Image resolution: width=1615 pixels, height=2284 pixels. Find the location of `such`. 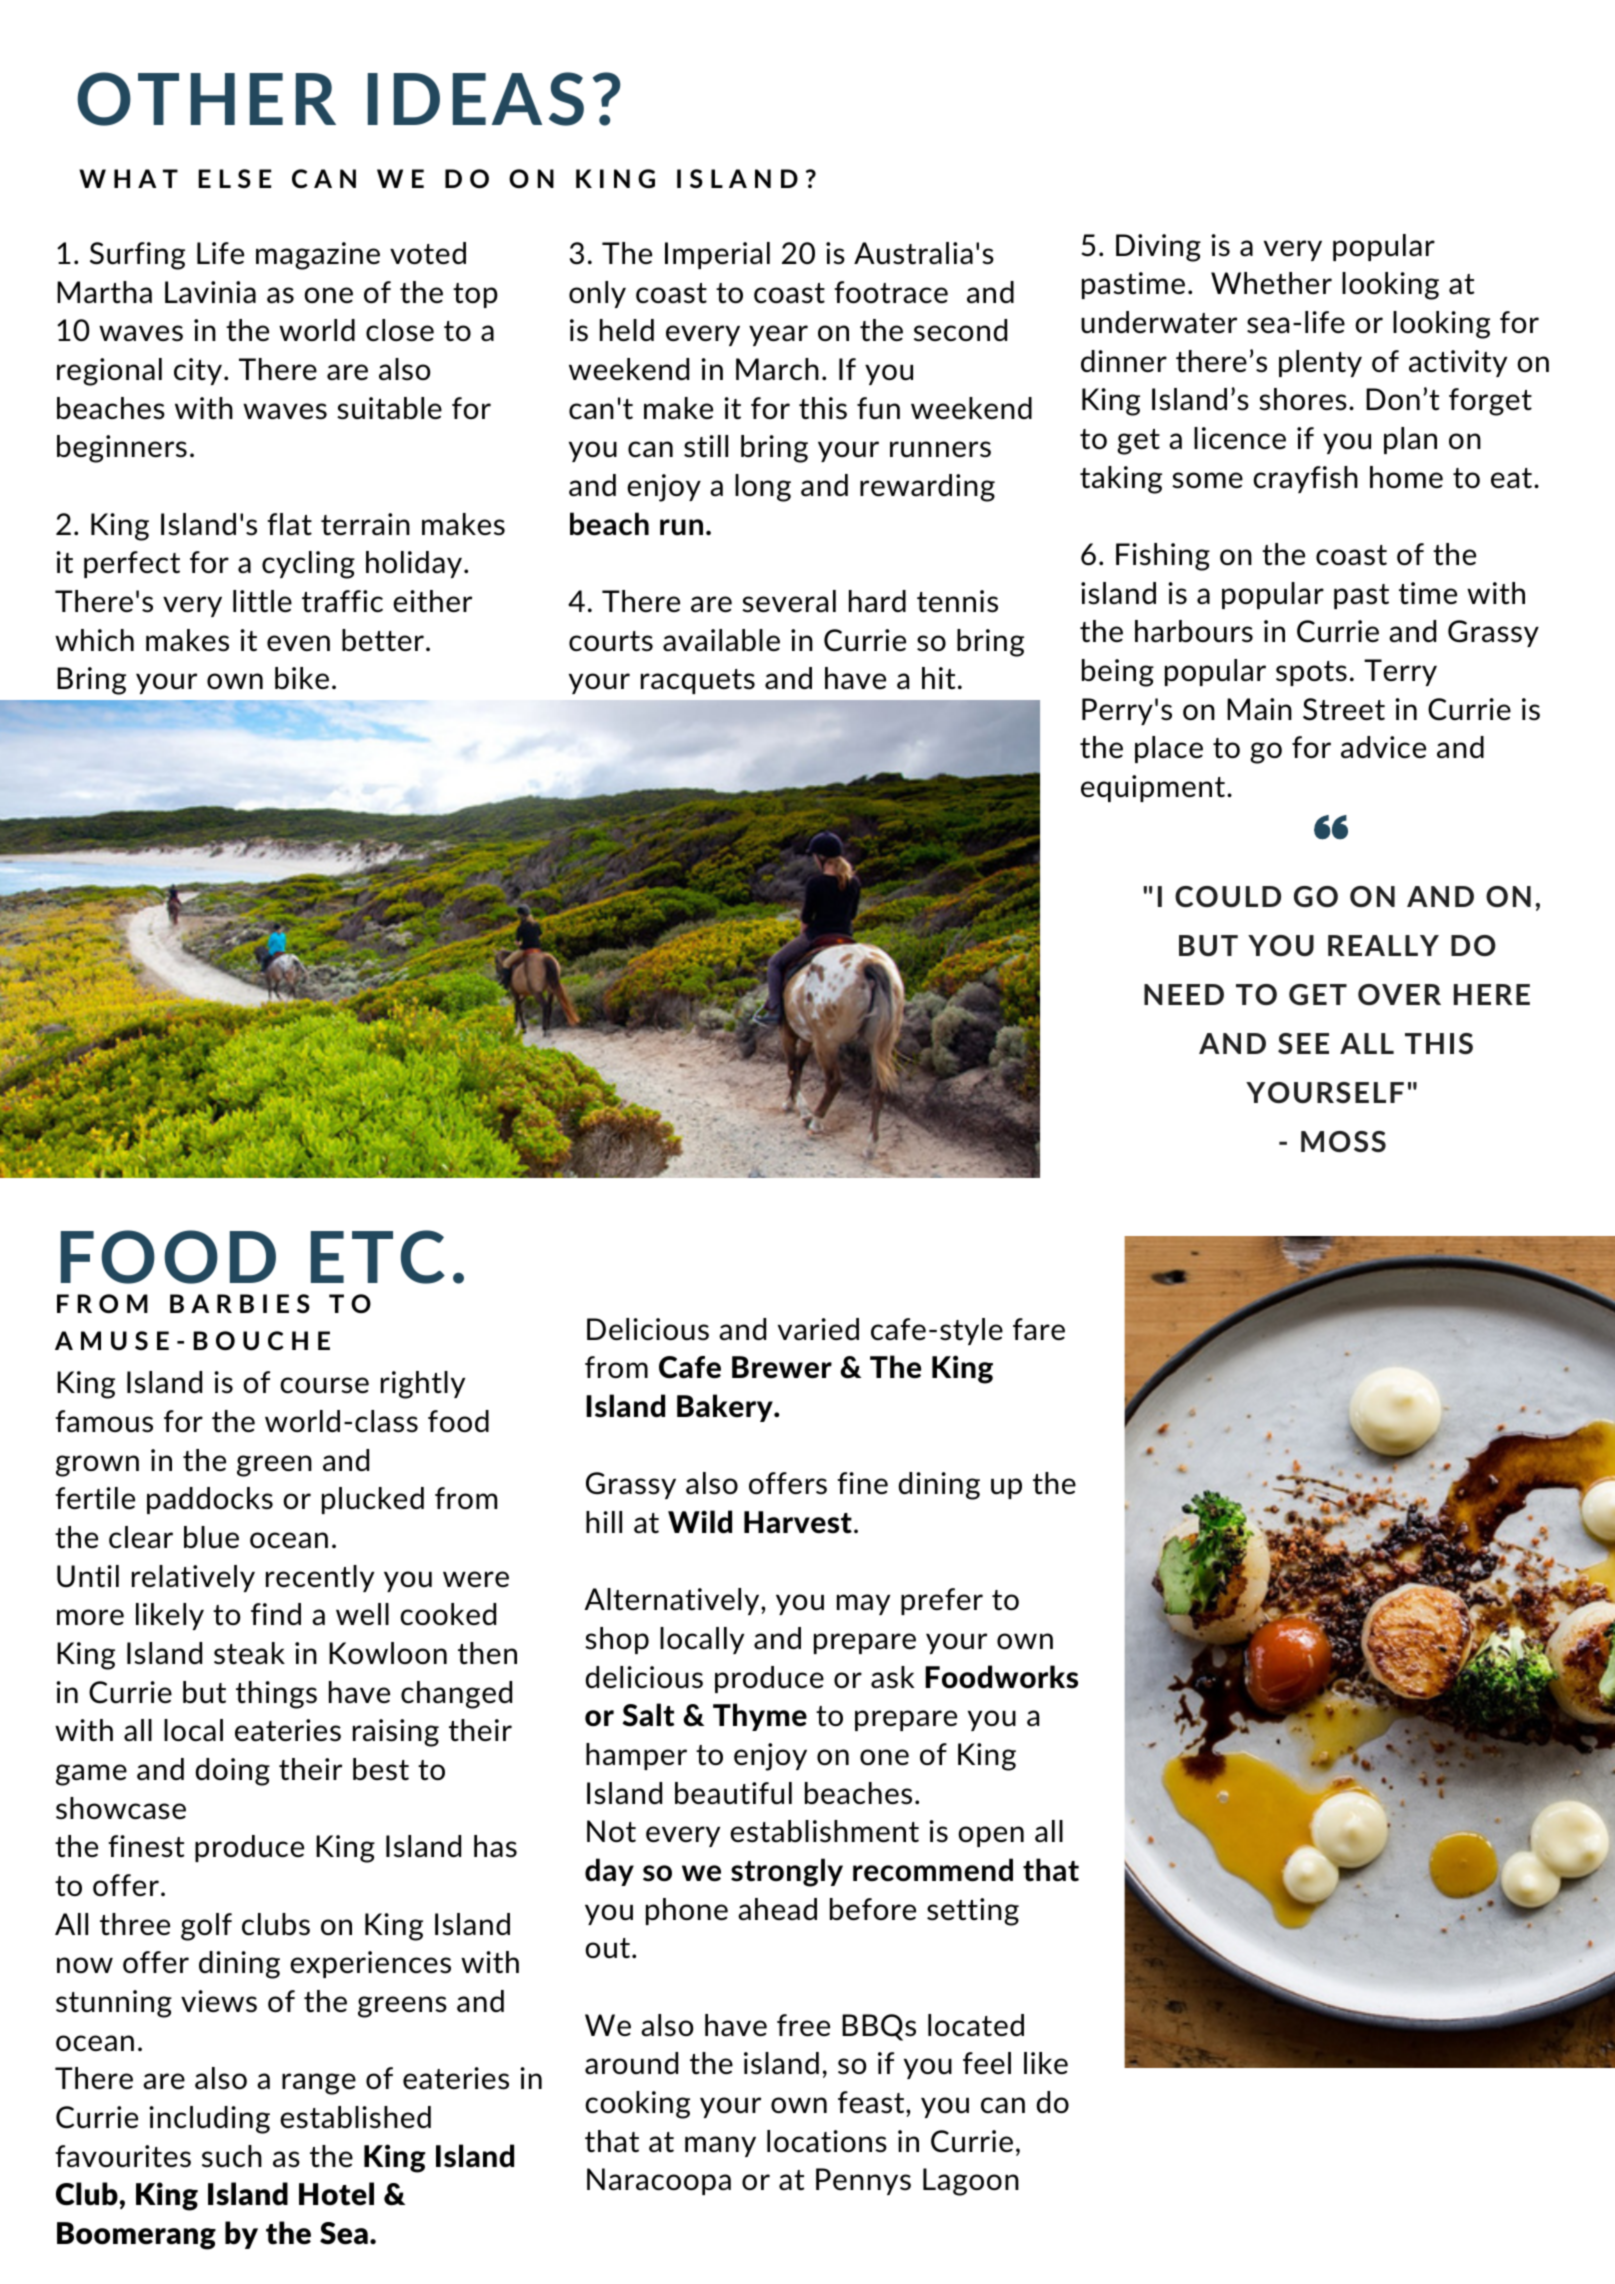

such is located at coordinates (232, 2156).
